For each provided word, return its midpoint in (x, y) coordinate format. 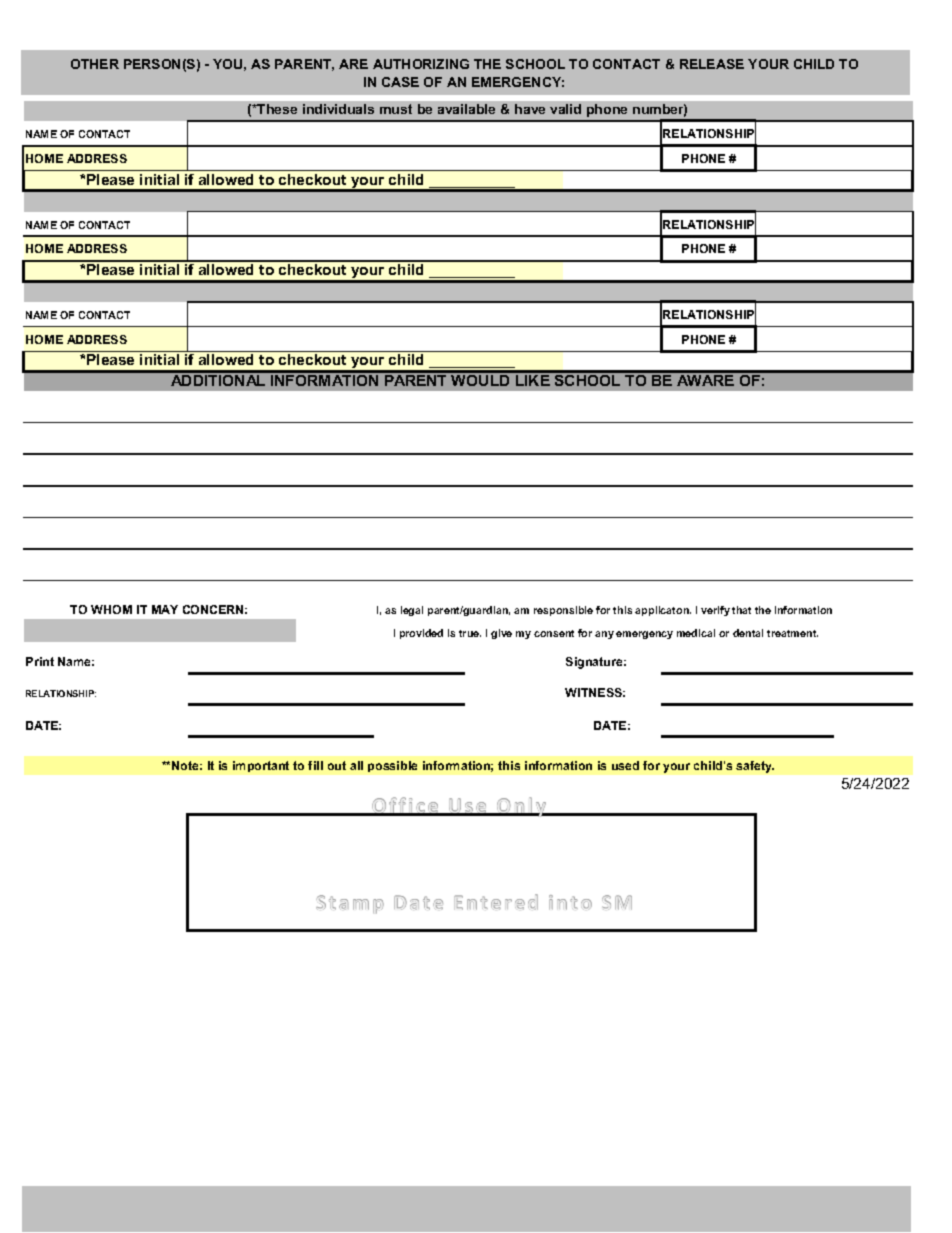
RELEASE (712, 64)
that (741, 610)
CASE (400, 82)
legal (412, 611)
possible (392, 766)
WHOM (111, 609)
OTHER (95, 64)
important (261, 766)
